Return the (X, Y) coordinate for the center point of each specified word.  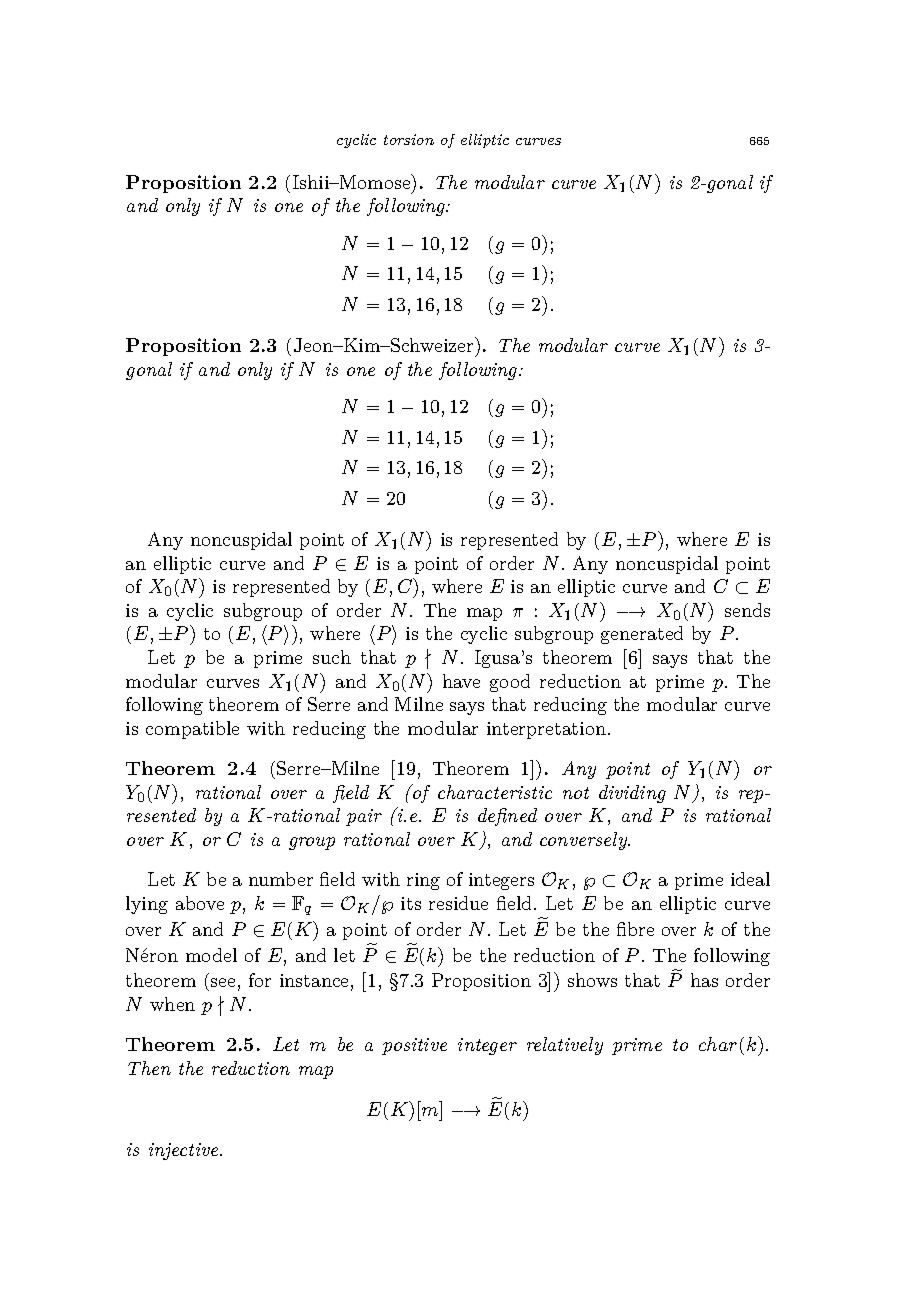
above (200, 903)
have (461, 681)
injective (185, 1151)
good (510, 683)
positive (414, 1046)
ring (423, 881)
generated (642, 635)
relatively (565, 1046)
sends (747, 610)
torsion (409, 139)
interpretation (546, 730)
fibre (635, 929)
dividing (632, 794)
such (332, 657)
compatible (192, 730)
